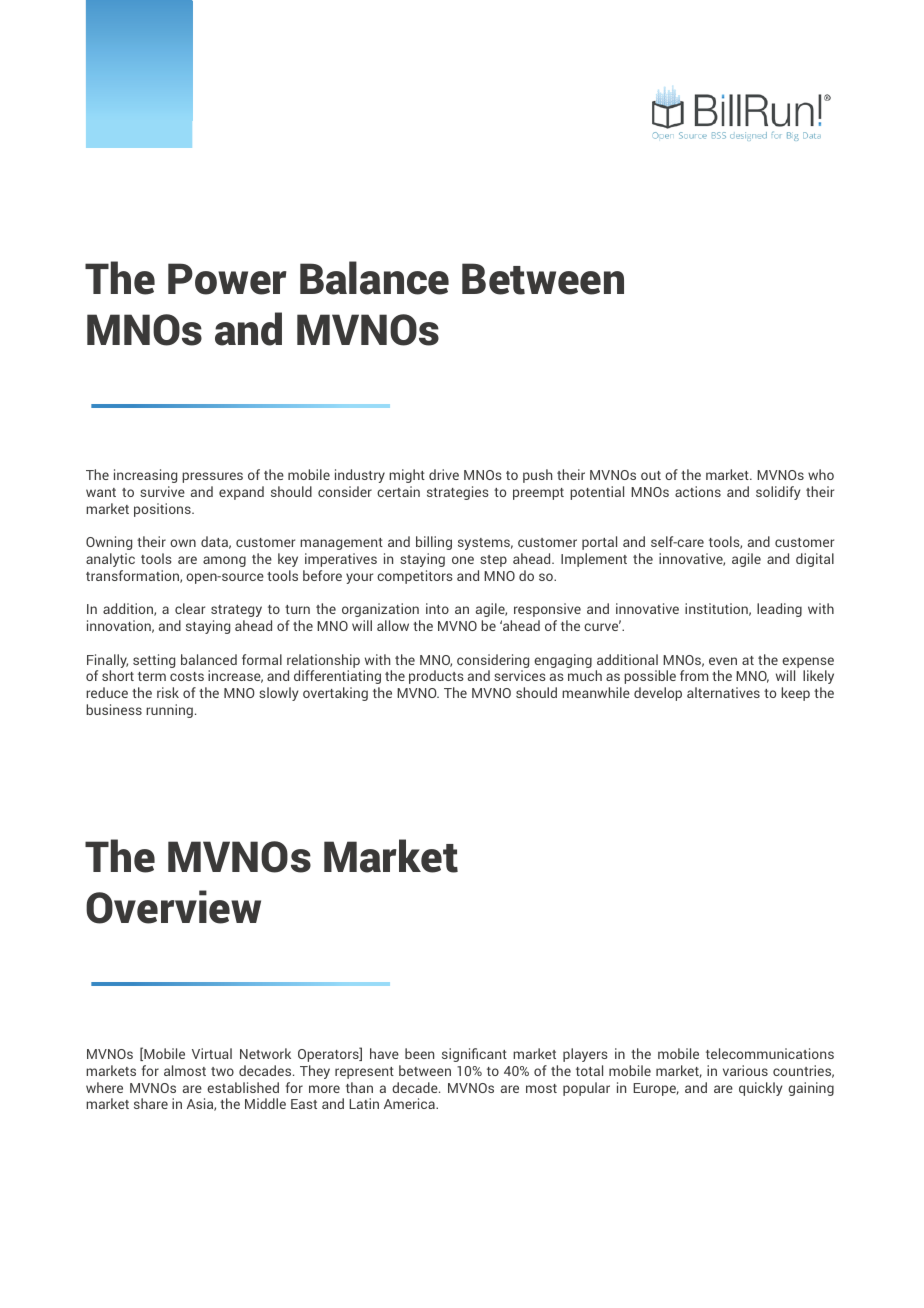  Describe the element at coordinates (227, 279) in the screenshot. I see `Power` at that location.
